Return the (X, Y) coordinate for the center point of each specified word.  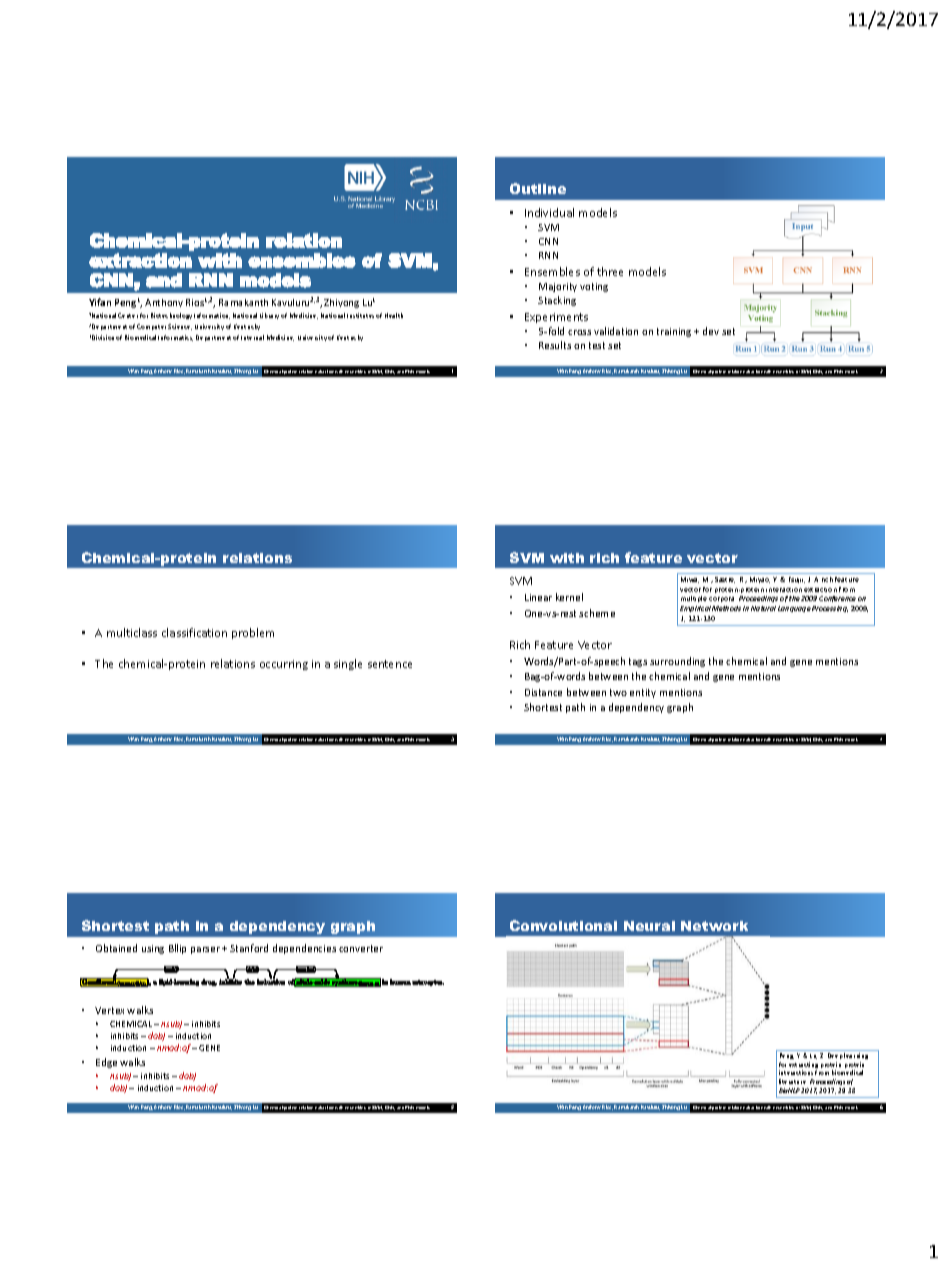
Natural (763, 608)
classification (194, 632)
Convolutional (563, 925)
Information (212, 316)
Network (714, 926)
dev (711, 331)
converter (361, 948)
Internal (252, 337)
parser (205, 950)
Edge (106, 1063)
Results (555, 345)
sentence (390, 664)
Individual (549, 212)
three (610, 271)
